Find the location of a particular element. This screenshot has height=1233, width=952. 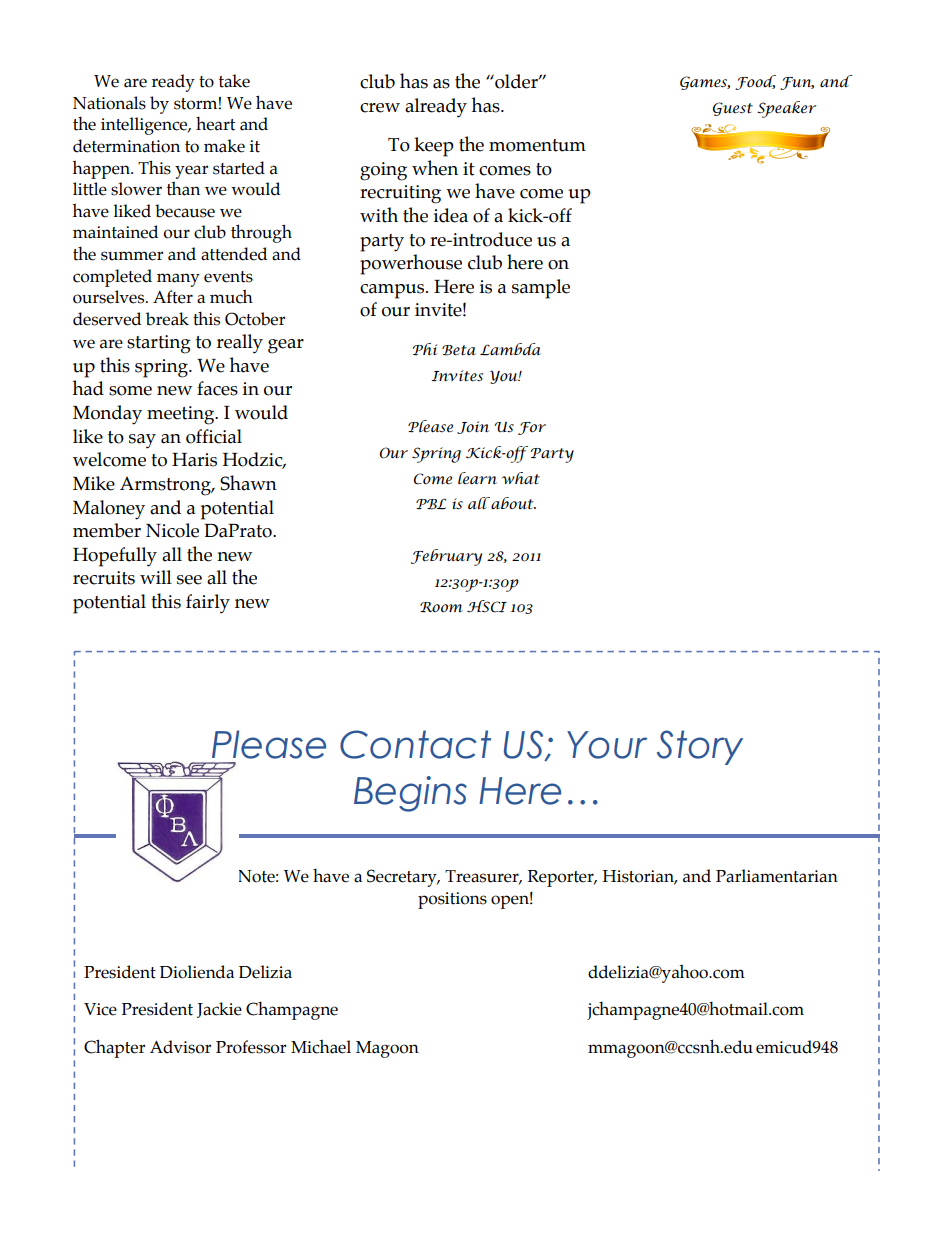

heart is located at coordinates (215, 124).
